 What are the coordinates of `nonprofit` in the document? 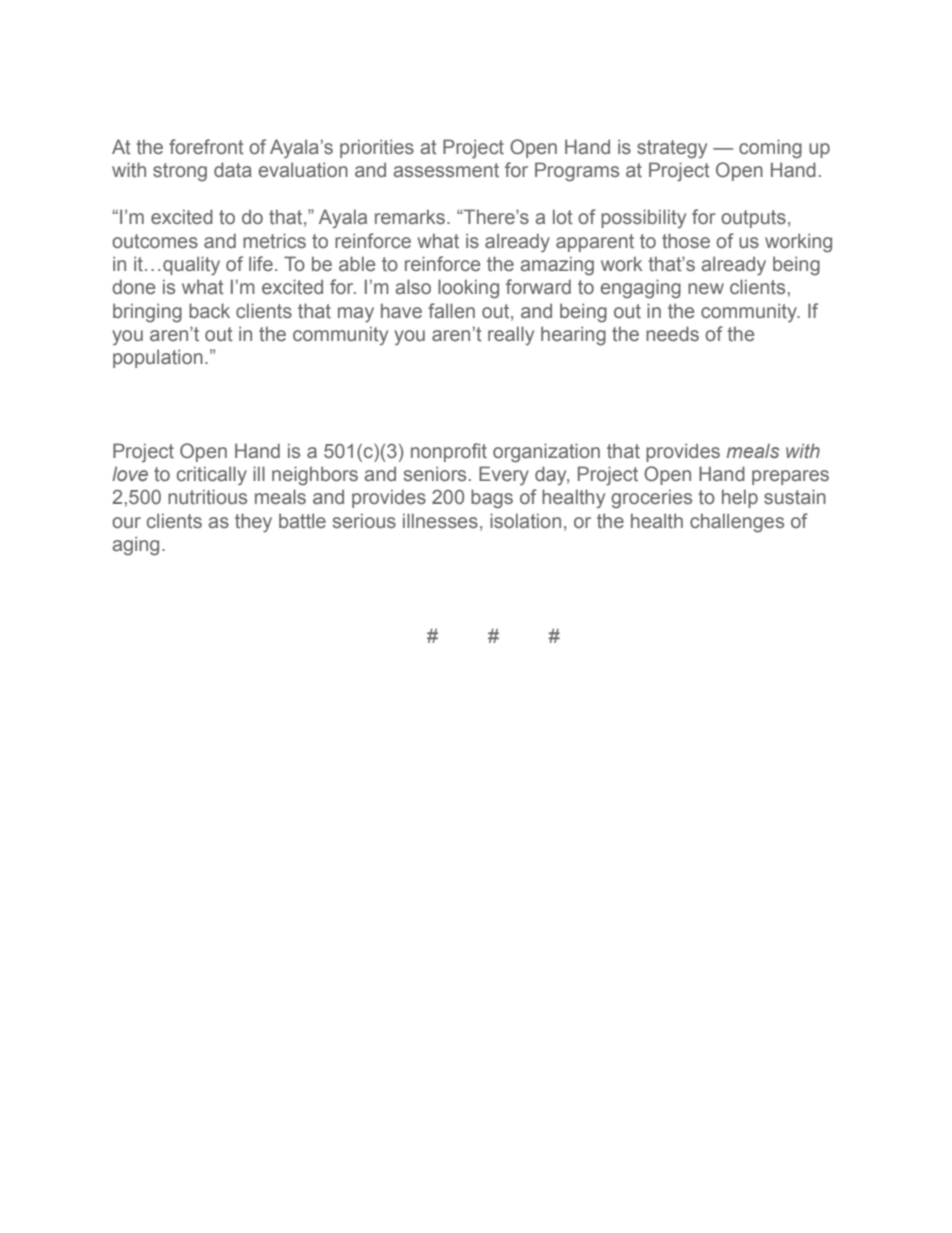 It's located at (449, 452).
